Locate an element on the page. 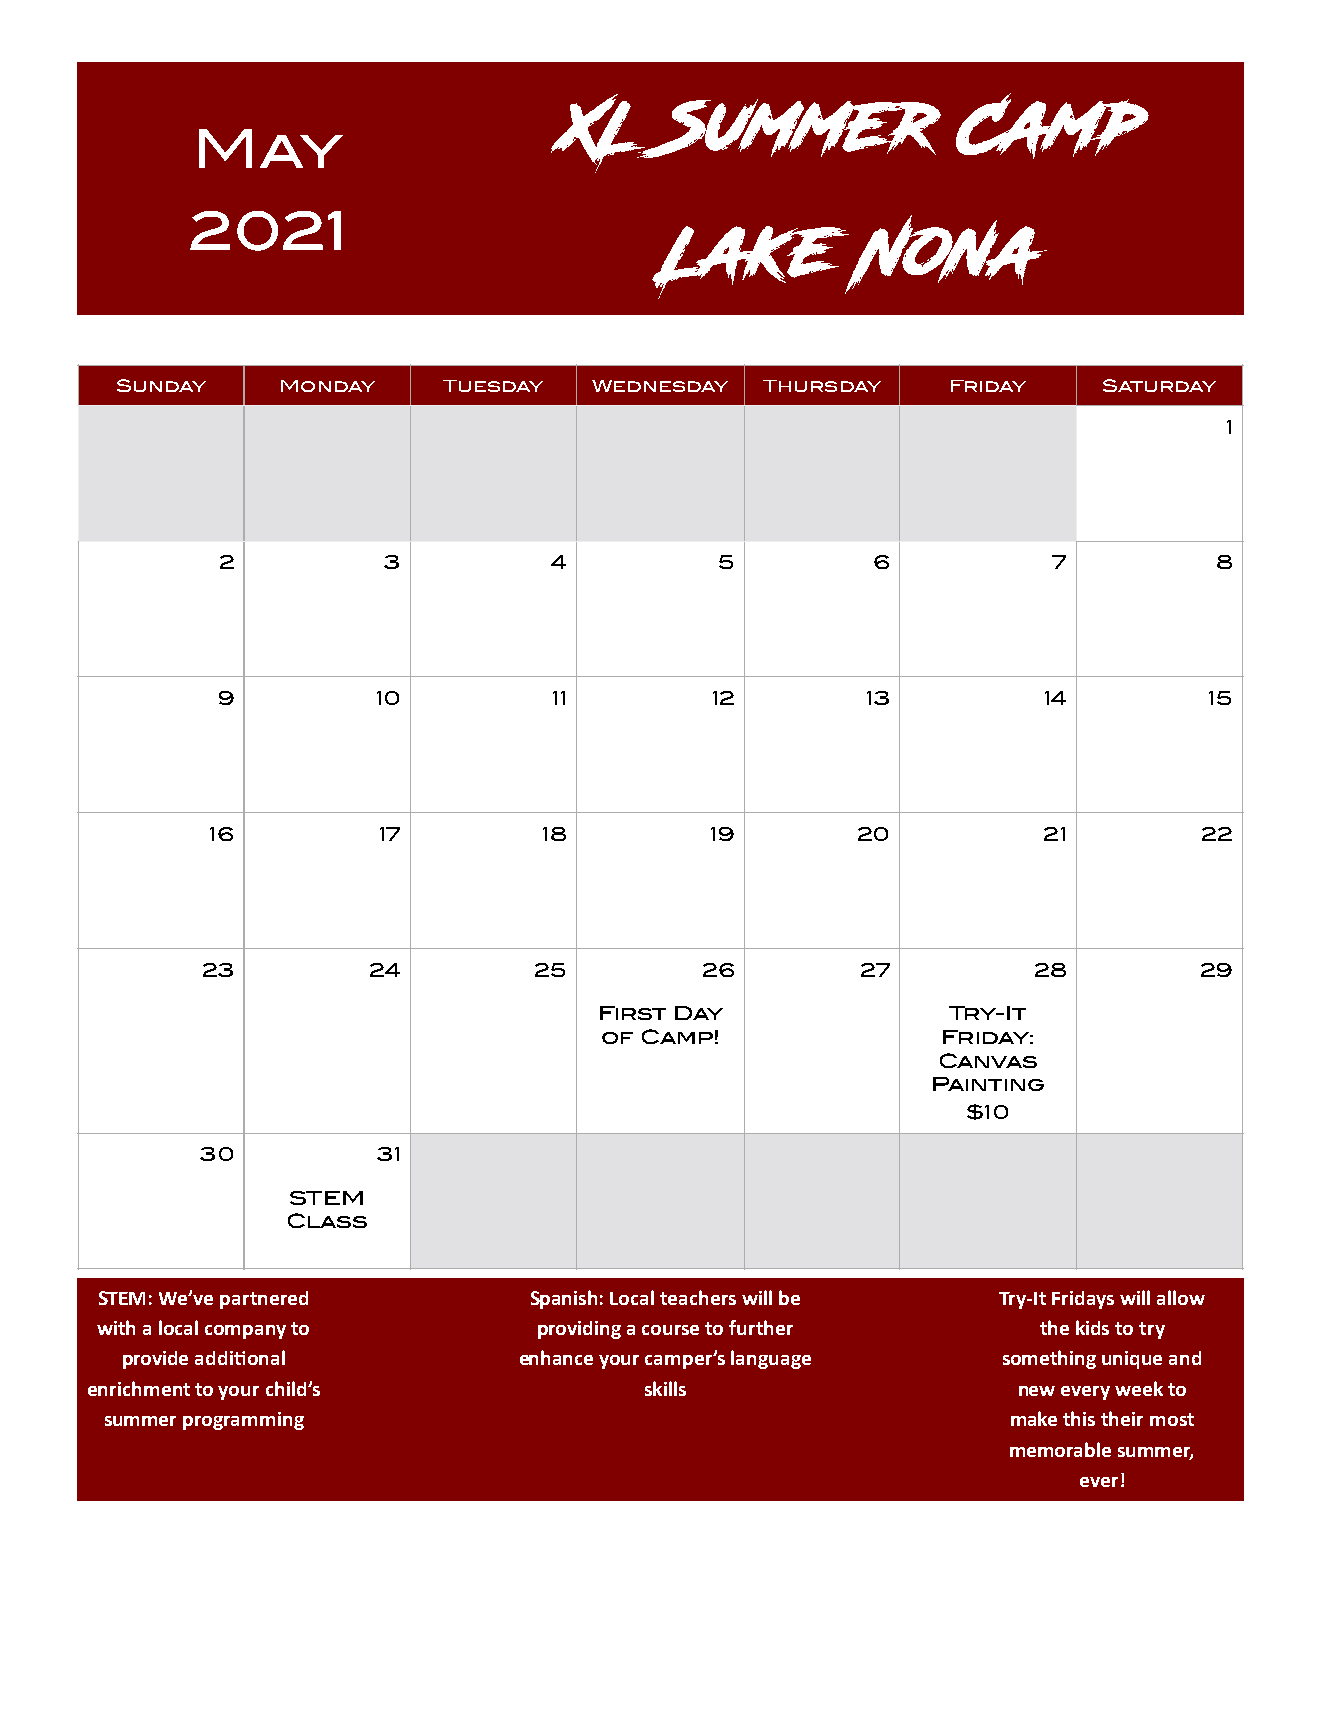 This document has height=1709, width=1321. May is located at coordinates (271, 148).
